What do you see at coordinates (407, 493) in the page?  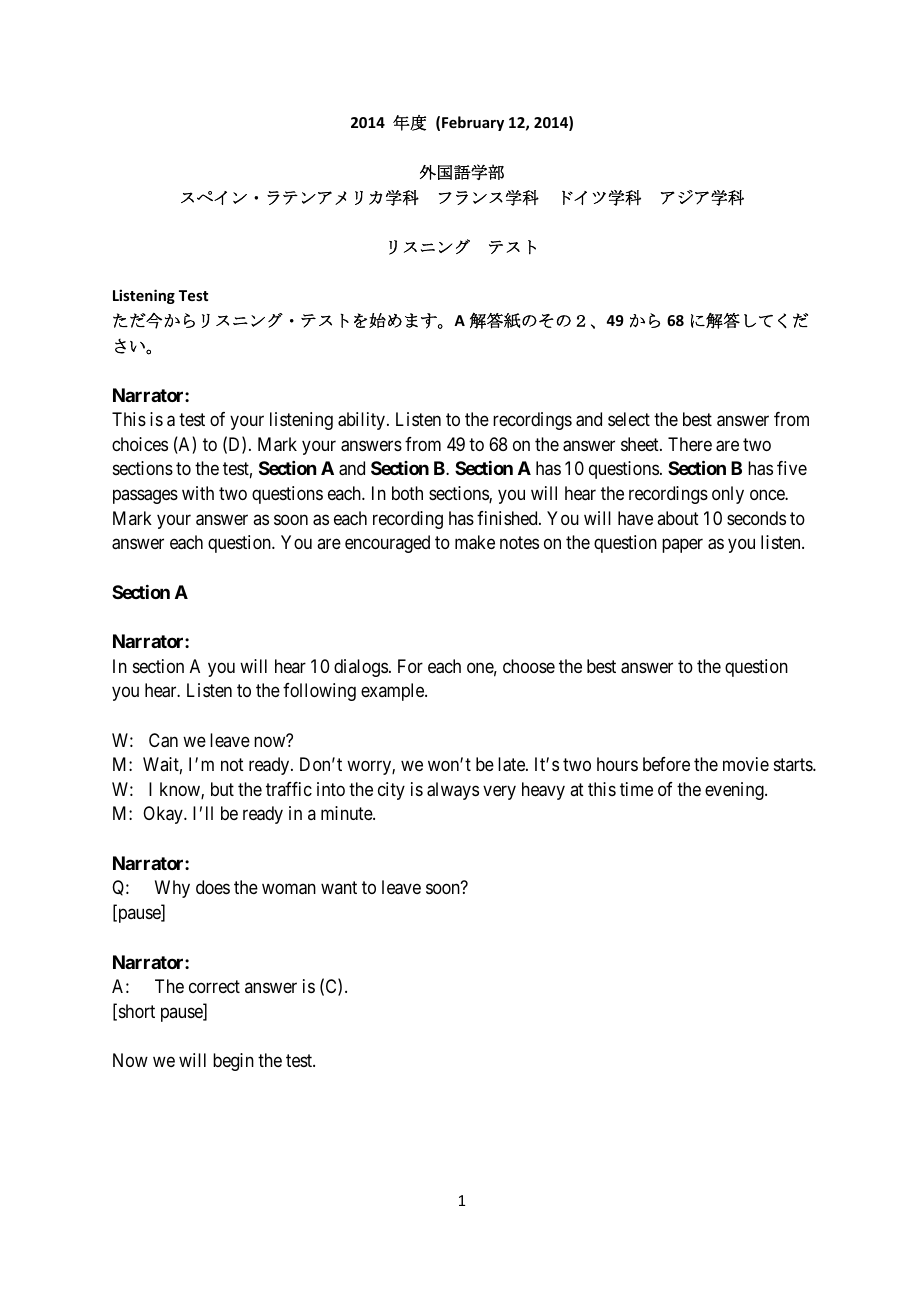 I see `both` at bounding box center [407, 493].
